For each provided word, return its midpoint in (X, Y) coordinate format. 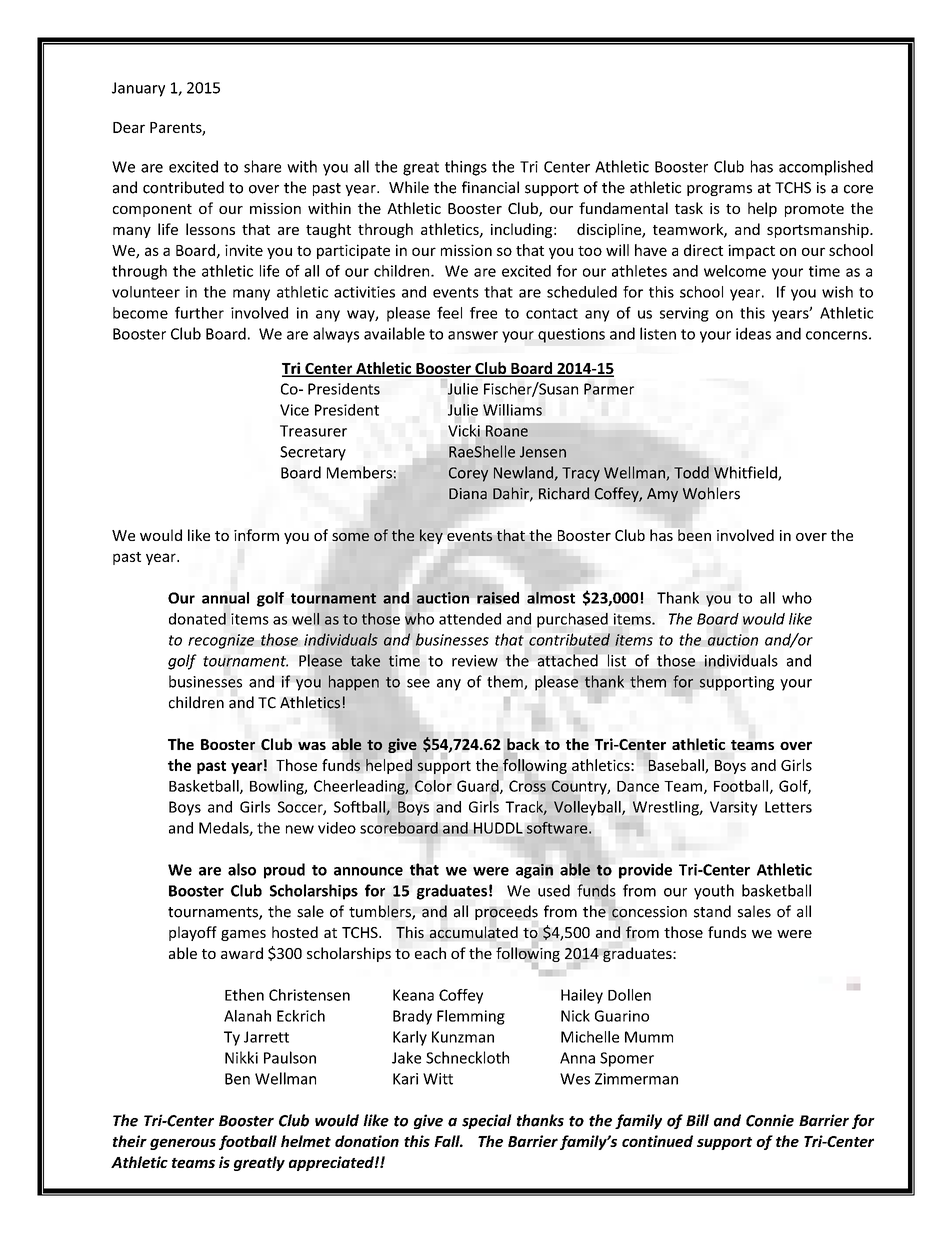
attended (470, 619)
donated (197, 618)
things (466, 168)
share (262, 166)
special (487, 1121)
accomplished (826, 168)
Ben (237, 1079)
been (694, 535)
